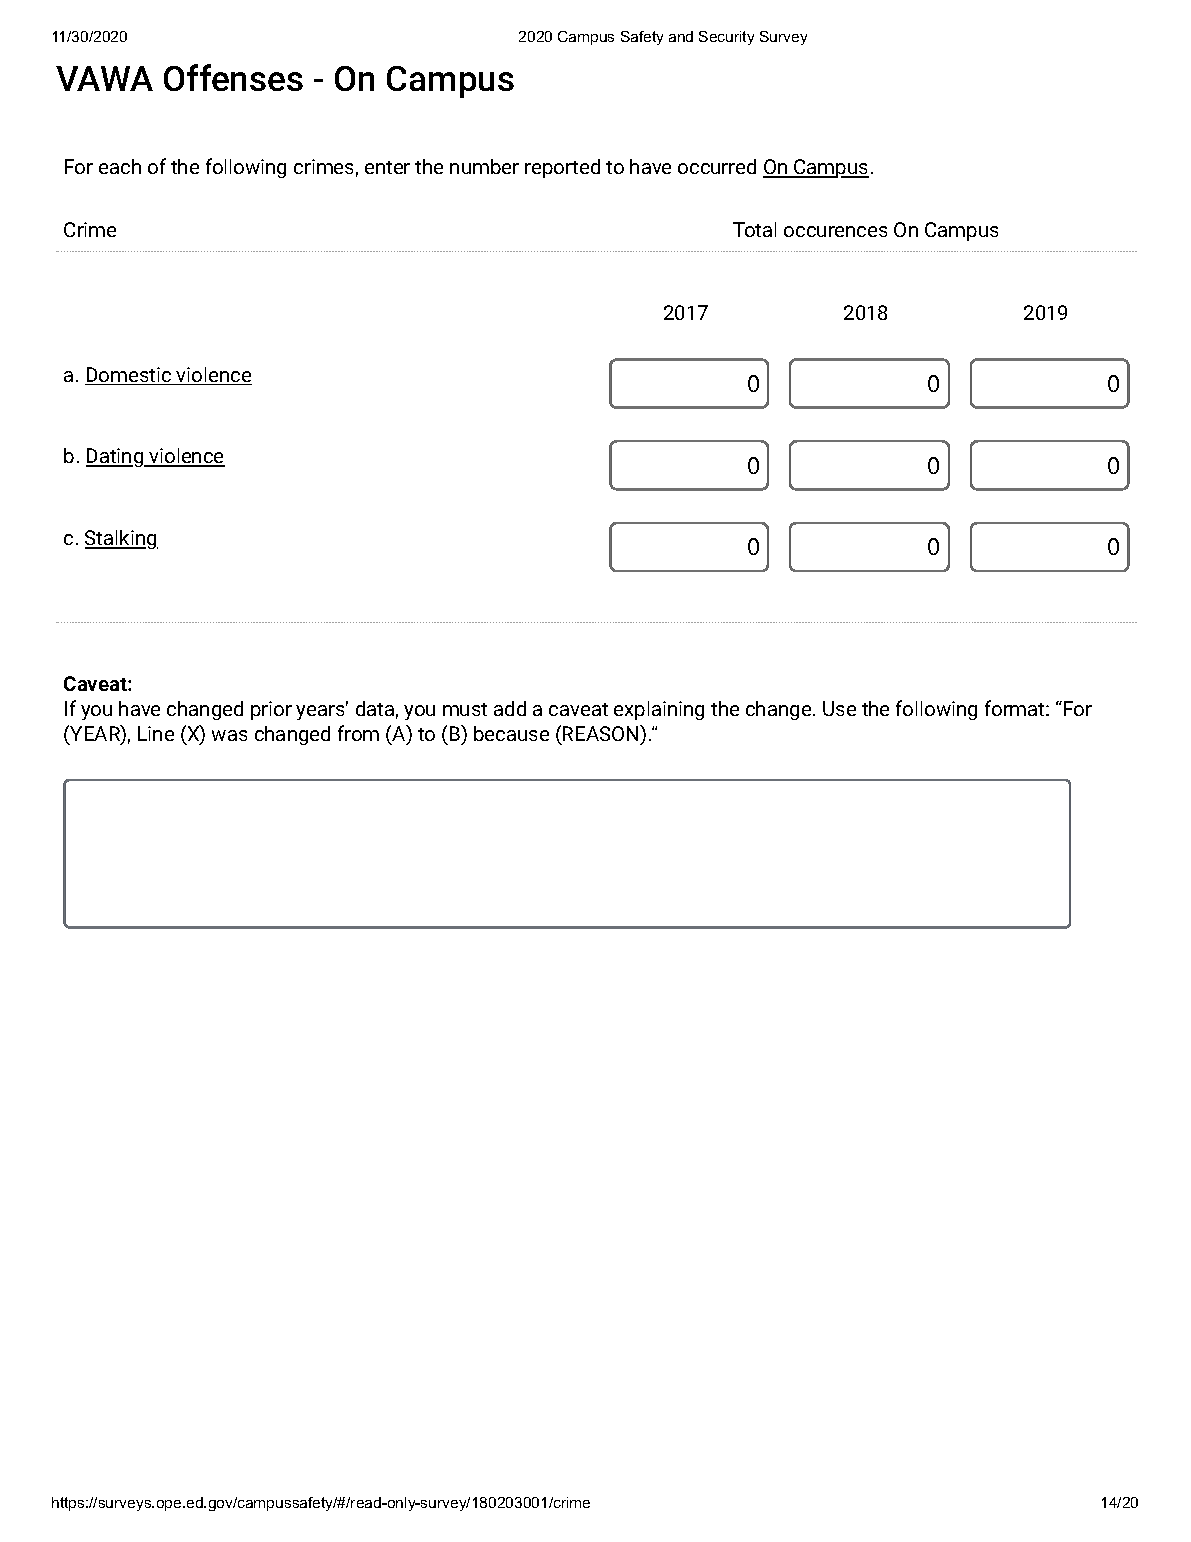 The height and width of the screenshot is (1542, 1191). What do you see at coordinates (726, 38) in the screenshot?
I see `Security` at bounding box center [726, 38].
